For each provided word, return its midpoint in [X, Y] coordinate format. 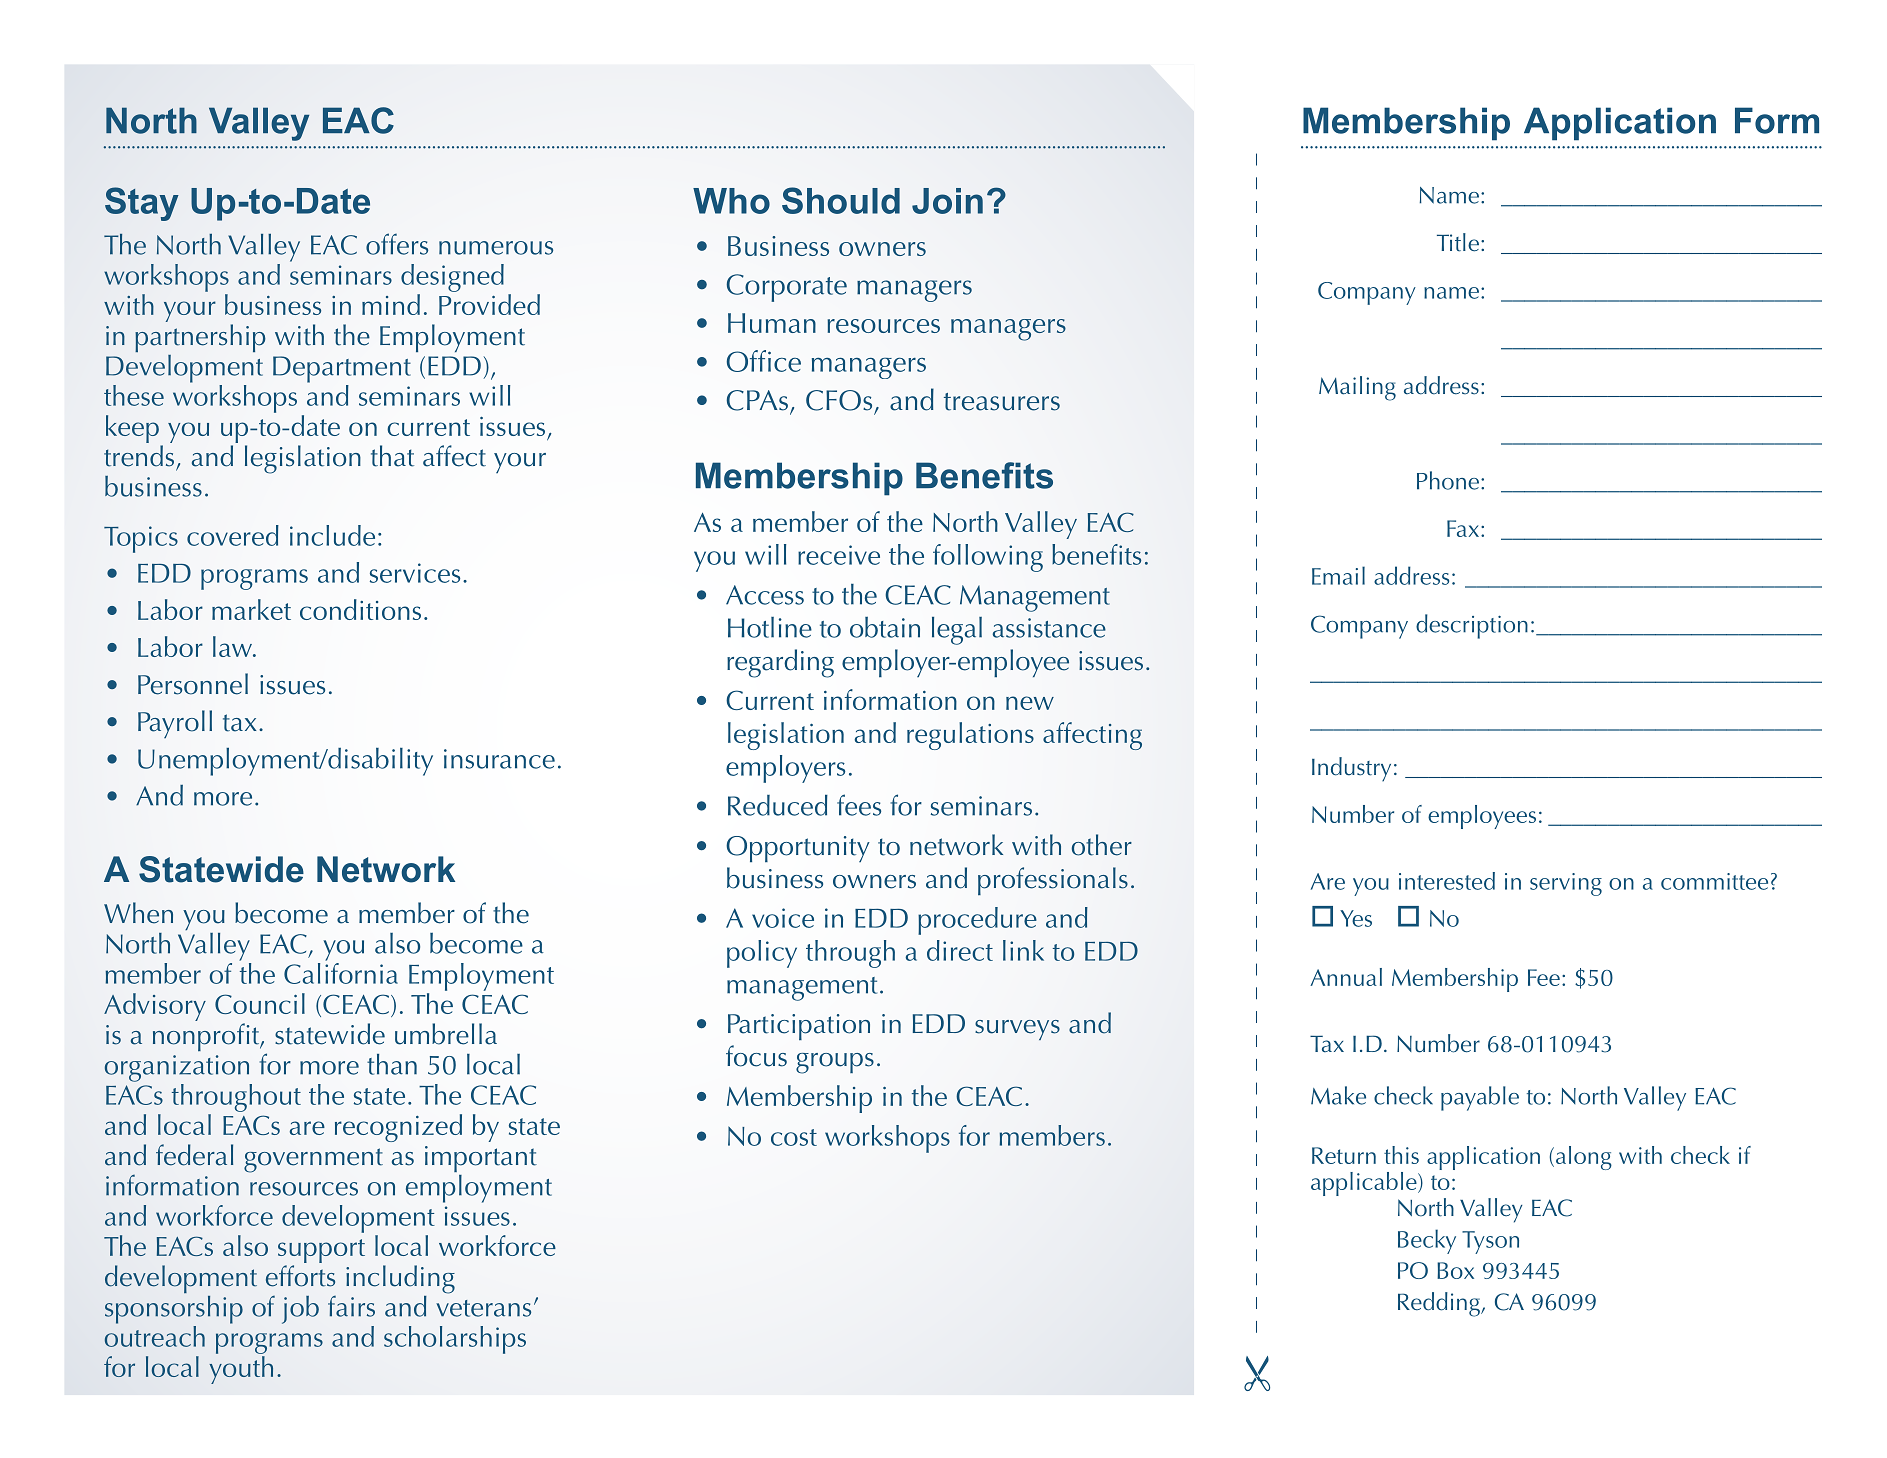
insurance [499, 759]
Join [947, 201]
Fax [1463, 528]
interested [1447, 881]
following [988, 558]
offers [397, 244]
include [332, 535]
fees [859, 805]
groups [835, 1063]
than [392, 1064]
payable [1480, 1098]
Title [1458, 242]
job [300, 1310]
